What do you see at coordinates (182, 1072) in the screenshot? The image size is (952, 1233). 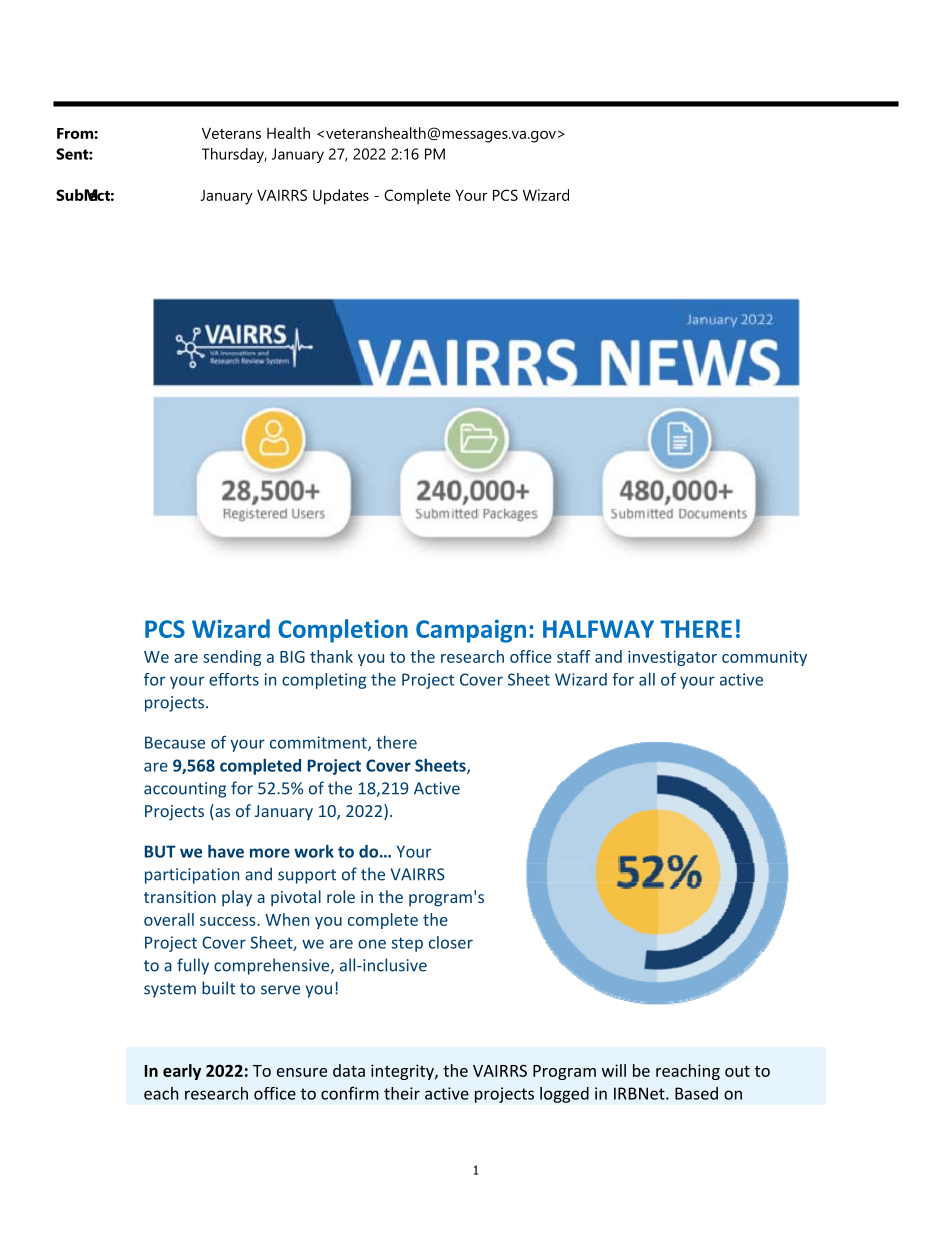 I see `early` at bounding box center [182, 1072].
